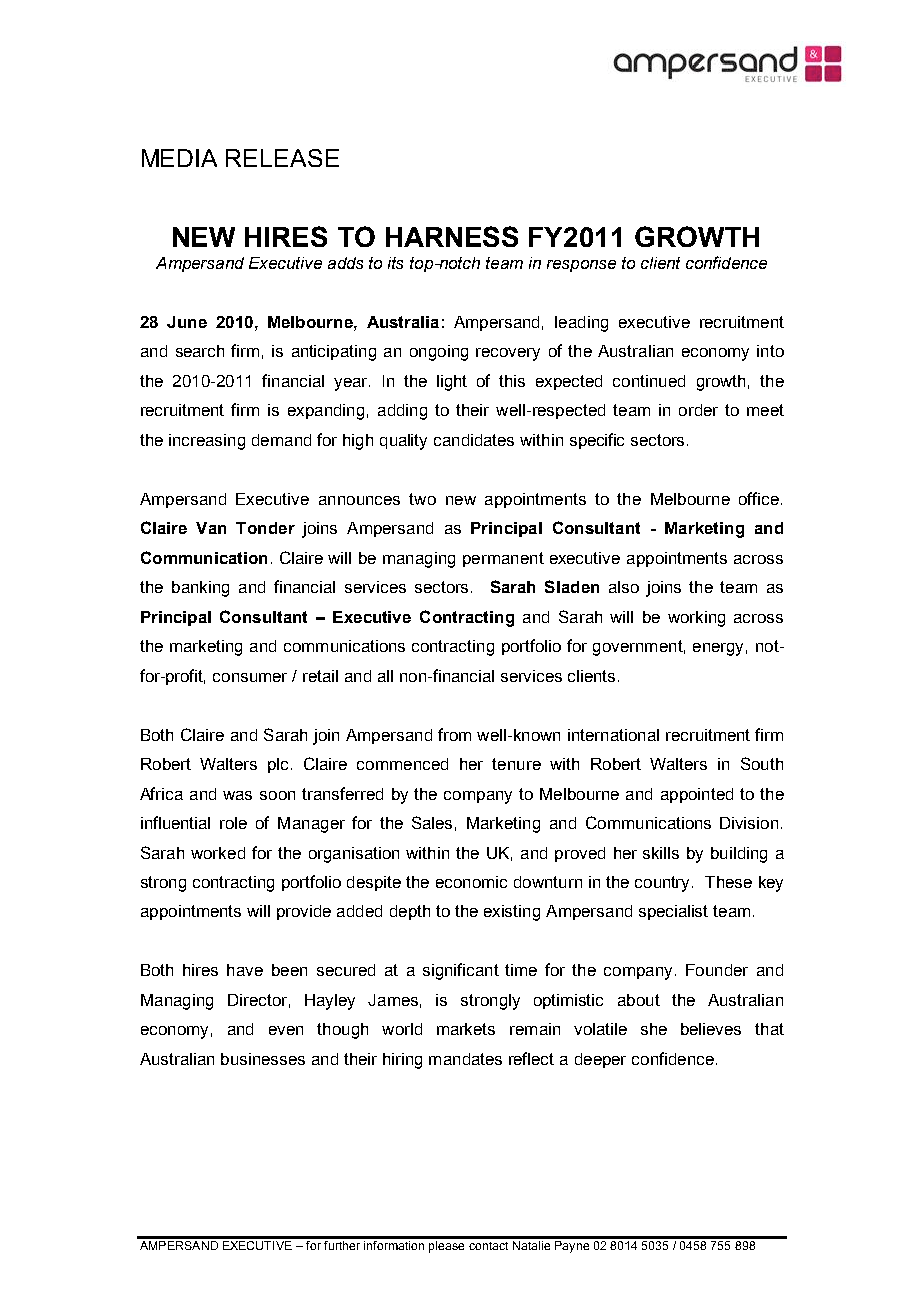  What do you see at coordinates (697, 795) in the screenshot?
I see `appointed` at bounding box center [697, 795].
